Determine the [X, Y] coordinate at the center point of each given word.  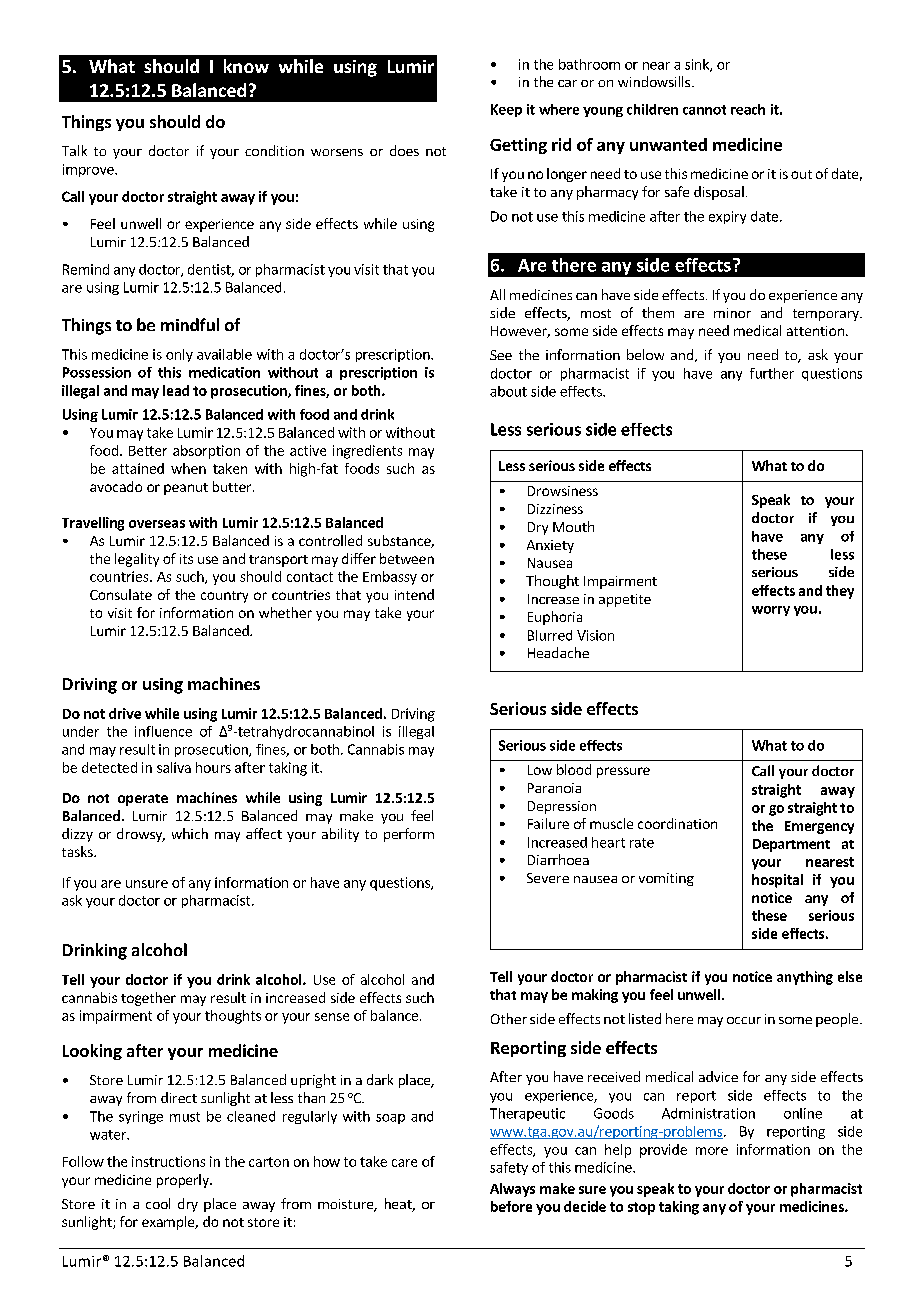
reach [748, 109]
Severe [548, 878]
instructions [168, 1161]
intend [414, 594]
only [179, 355]
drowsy [141, 835]
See [501, 355]
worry [771, 611]
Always [512, 1190]
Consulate [121, 594]
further [772, 373]
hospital [777, 881]
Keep [506, 110]
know [246, 66]
